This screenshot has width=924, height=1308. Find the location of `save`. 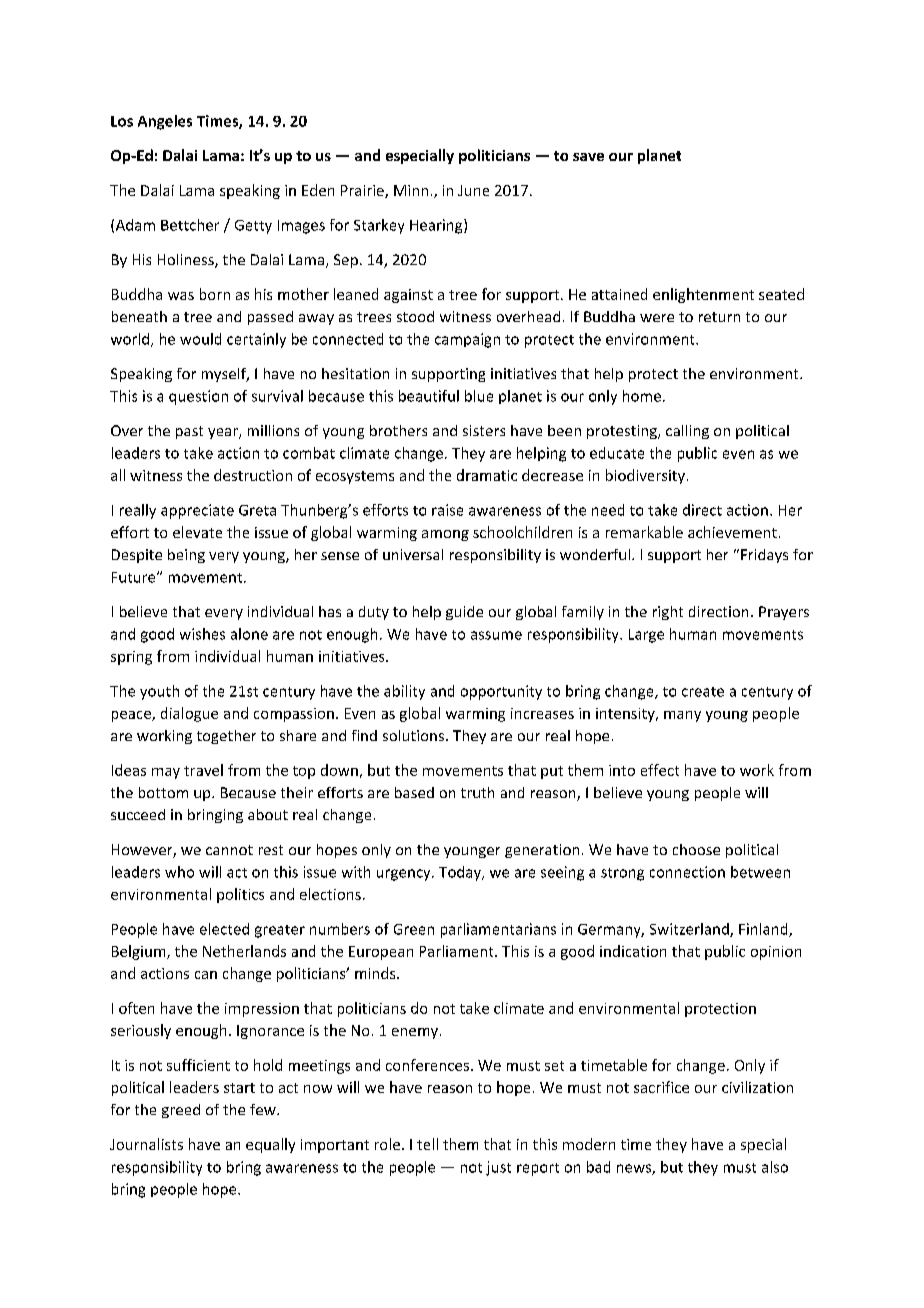

save is located at coordinates (588, 157).
